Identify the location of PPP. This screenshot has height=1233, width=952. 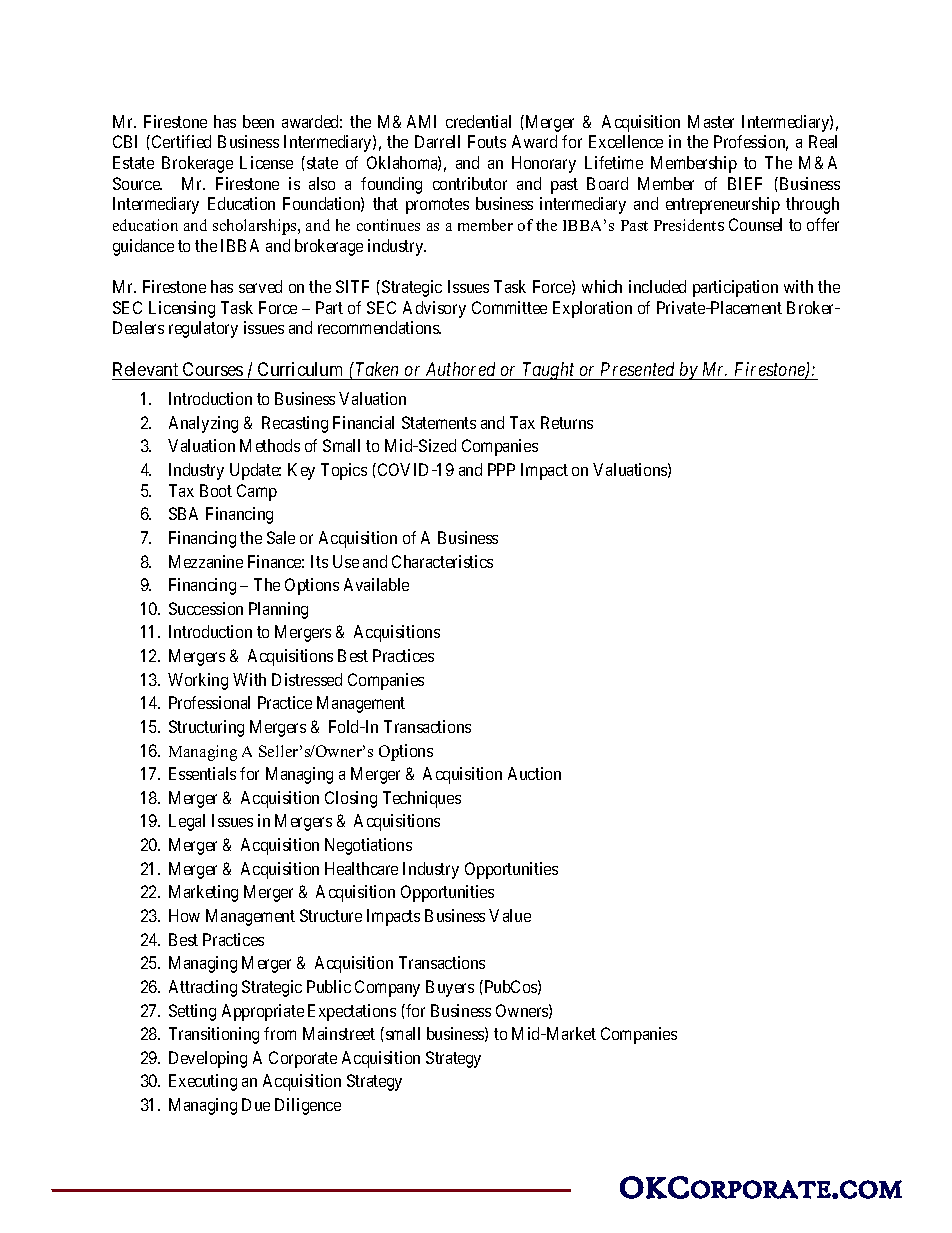
(501, 469).
